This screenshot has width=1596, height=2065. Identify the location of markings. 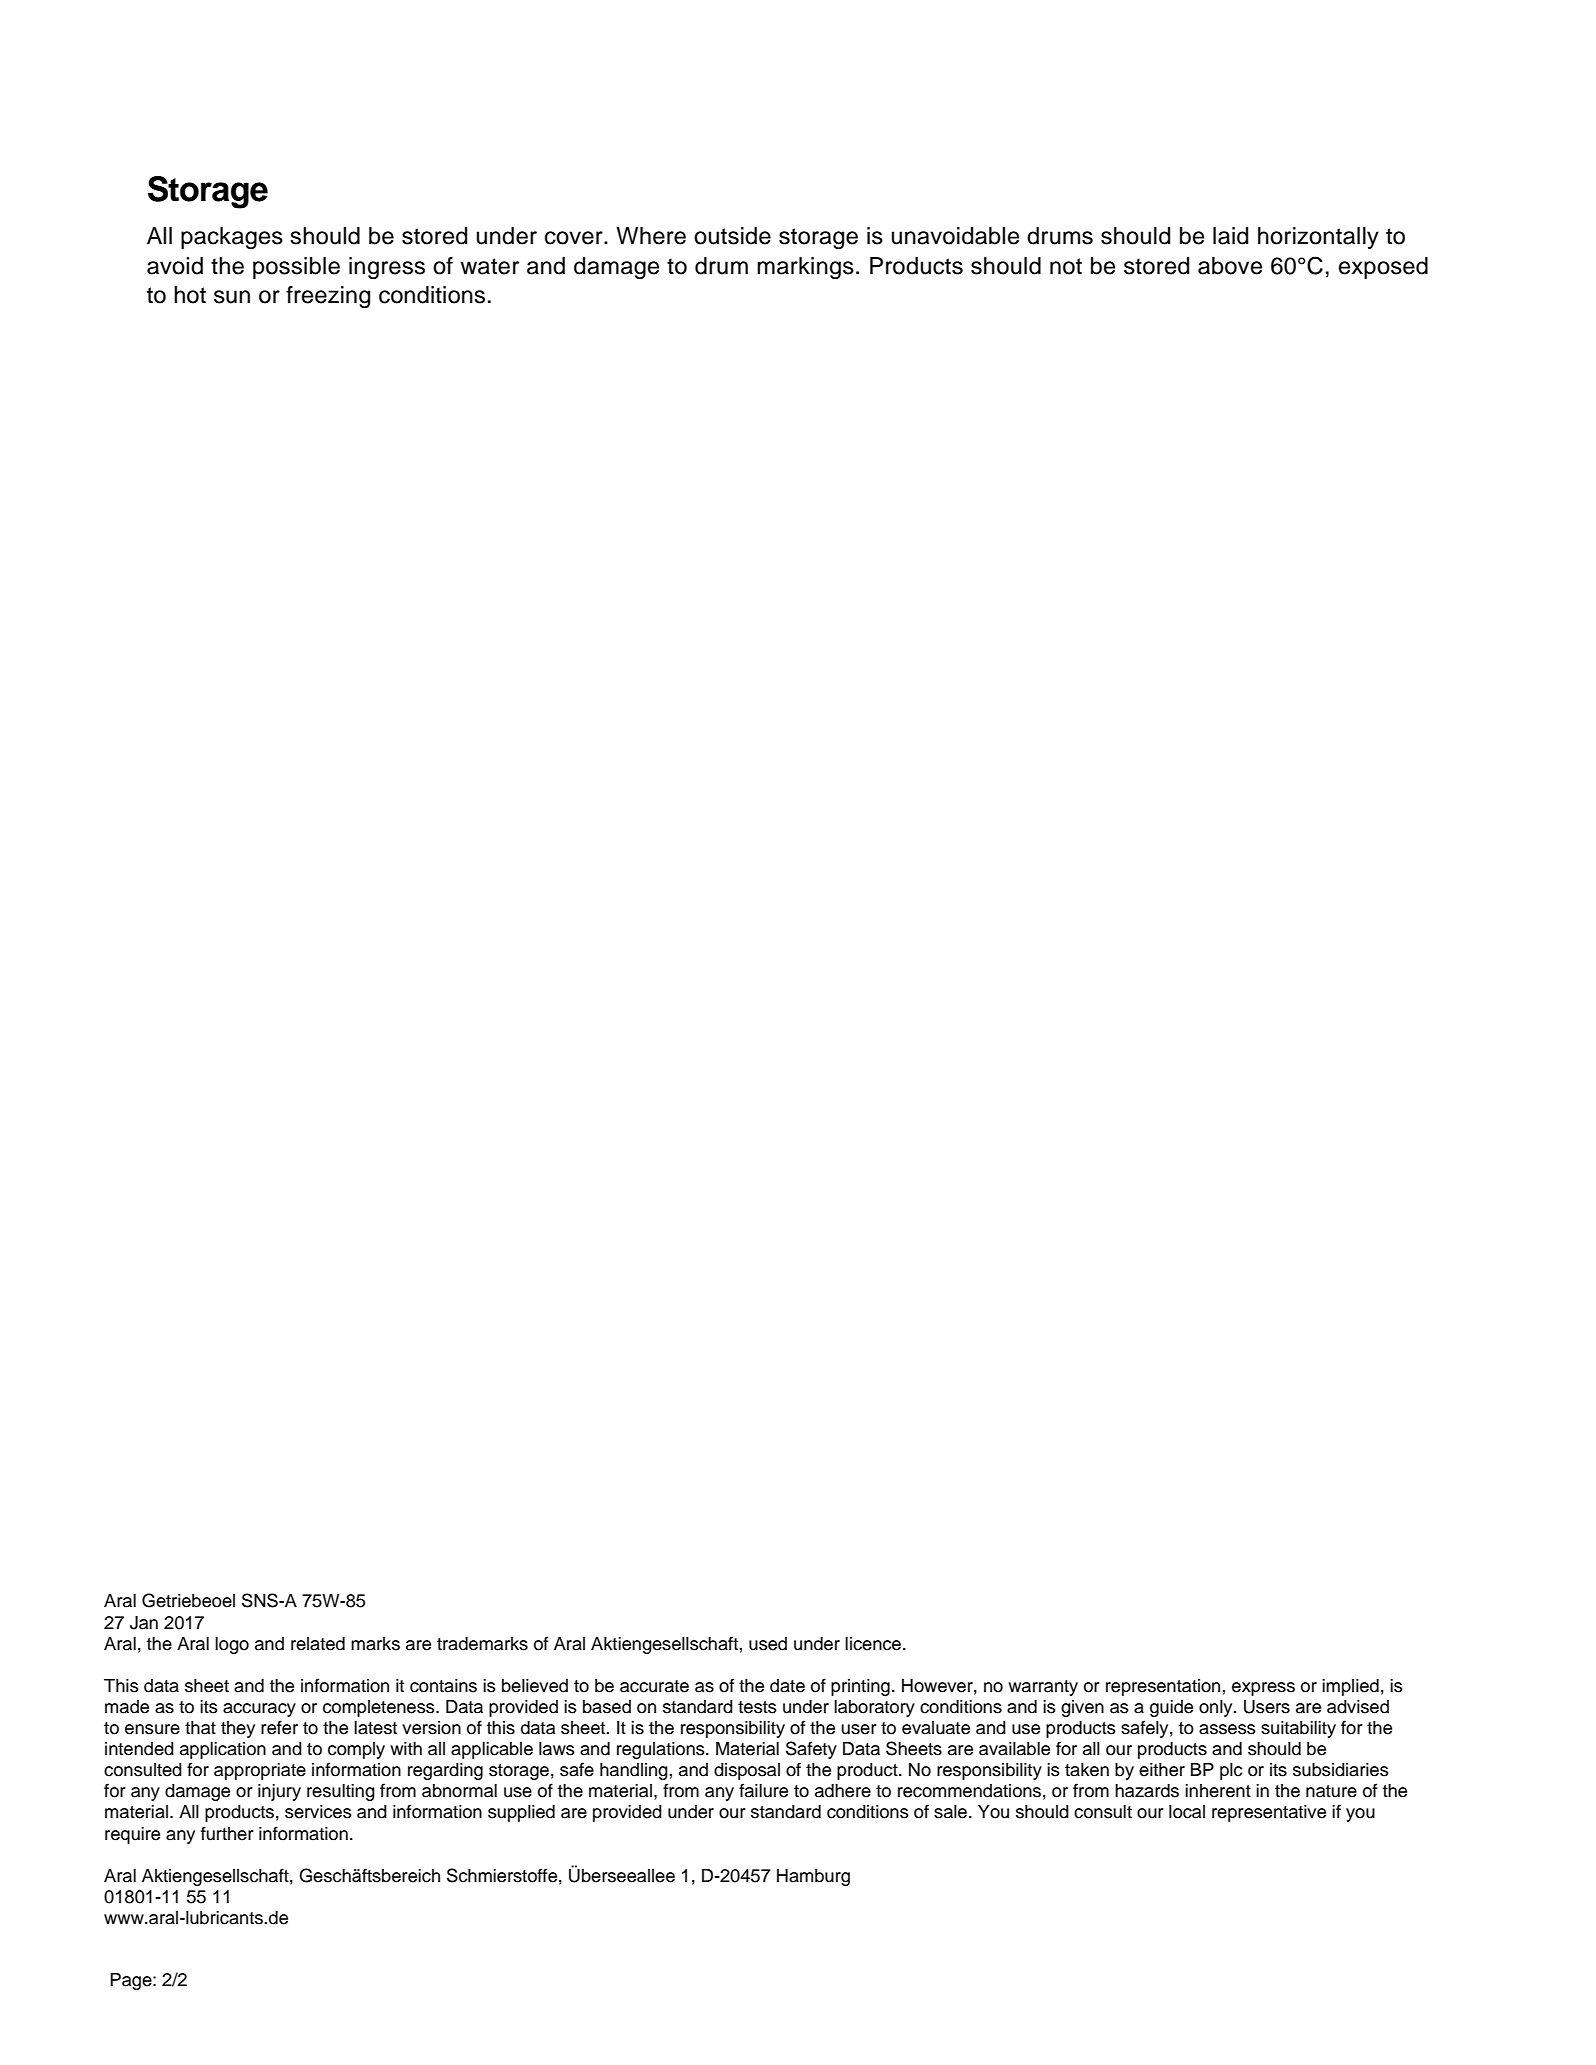
(805, 268).
